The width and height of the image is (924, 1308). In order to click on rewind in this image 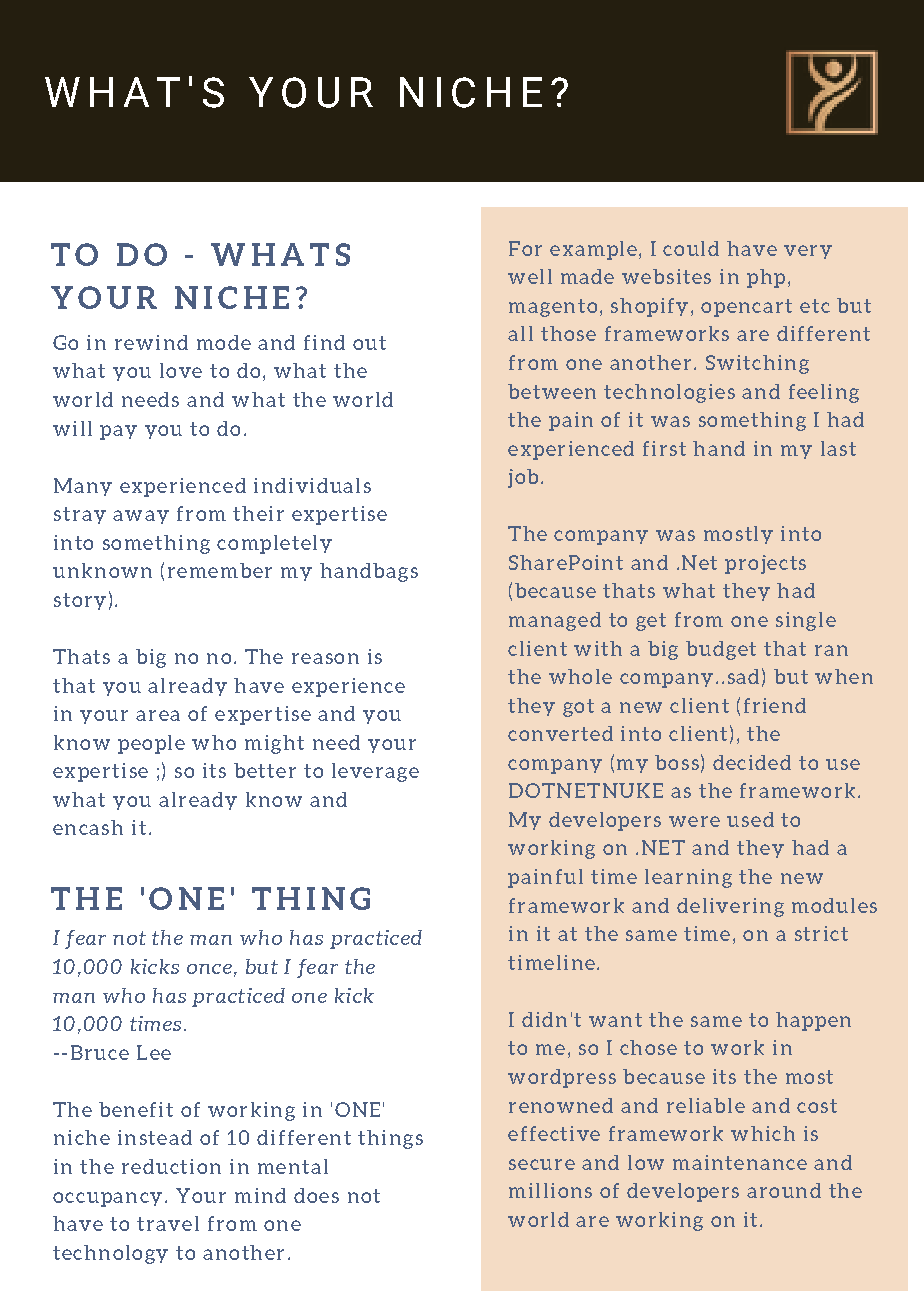, I will do `click(151, 342)`.
